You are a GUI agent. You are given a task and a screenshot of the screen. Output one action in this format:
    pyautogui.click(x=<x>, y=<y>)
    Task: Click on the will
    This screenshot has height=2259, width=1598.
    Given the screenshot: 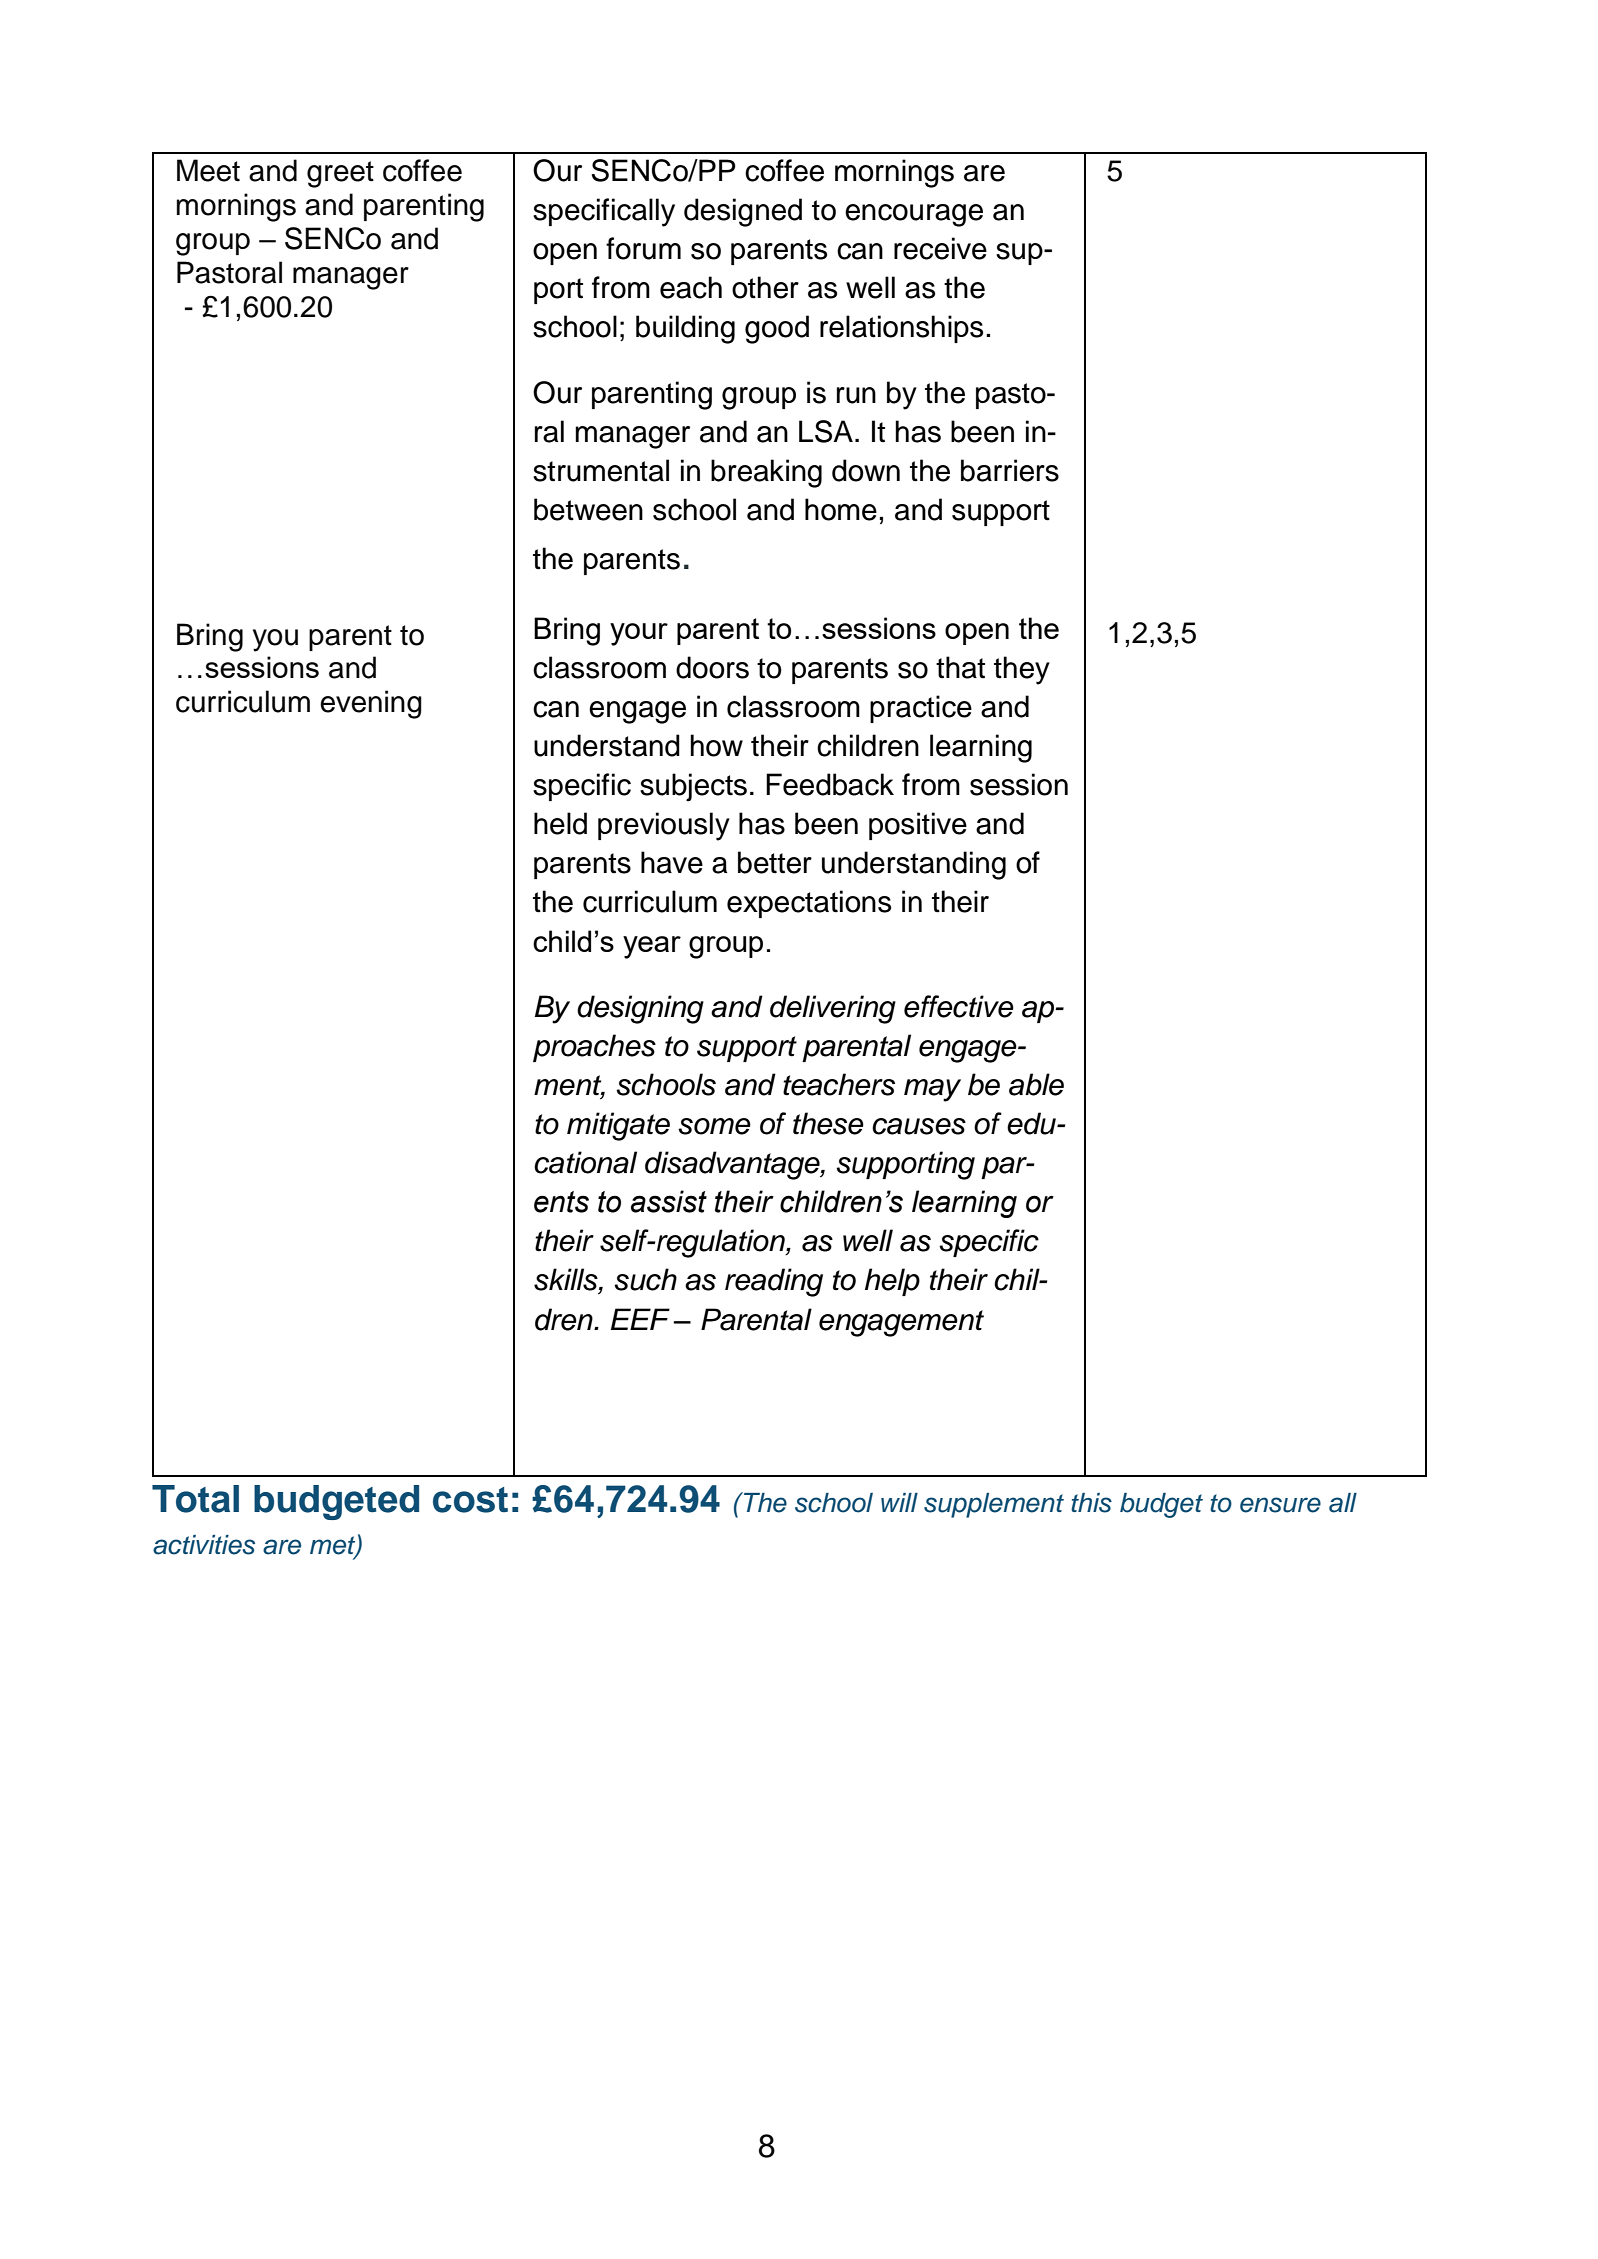 What is the action you would take?
    pyautogui.click(x=899, y=1502)
